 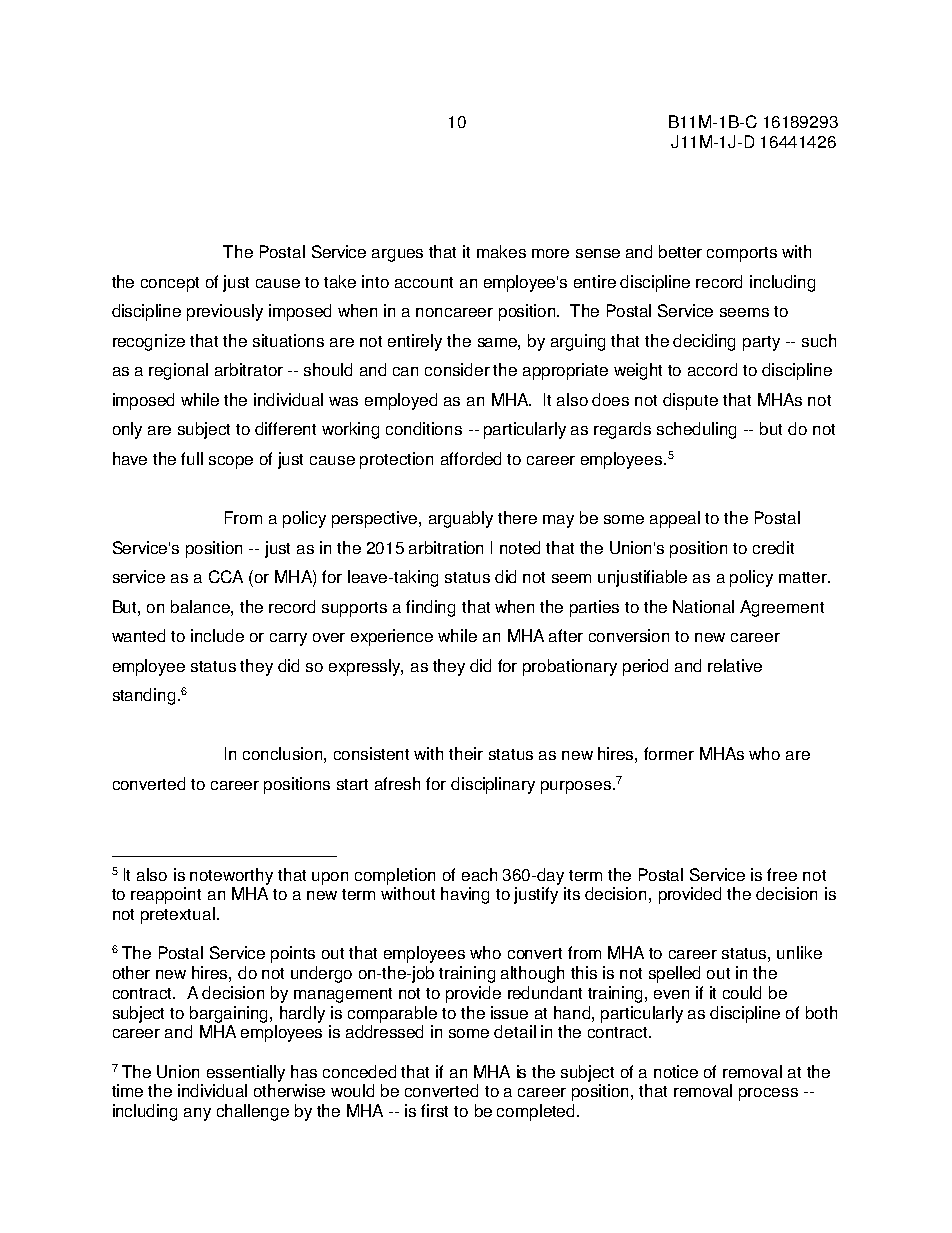 What do you see at coordinates (735, 665) in the screenshot?
I see `relative` at bounding box center [735, 665].
